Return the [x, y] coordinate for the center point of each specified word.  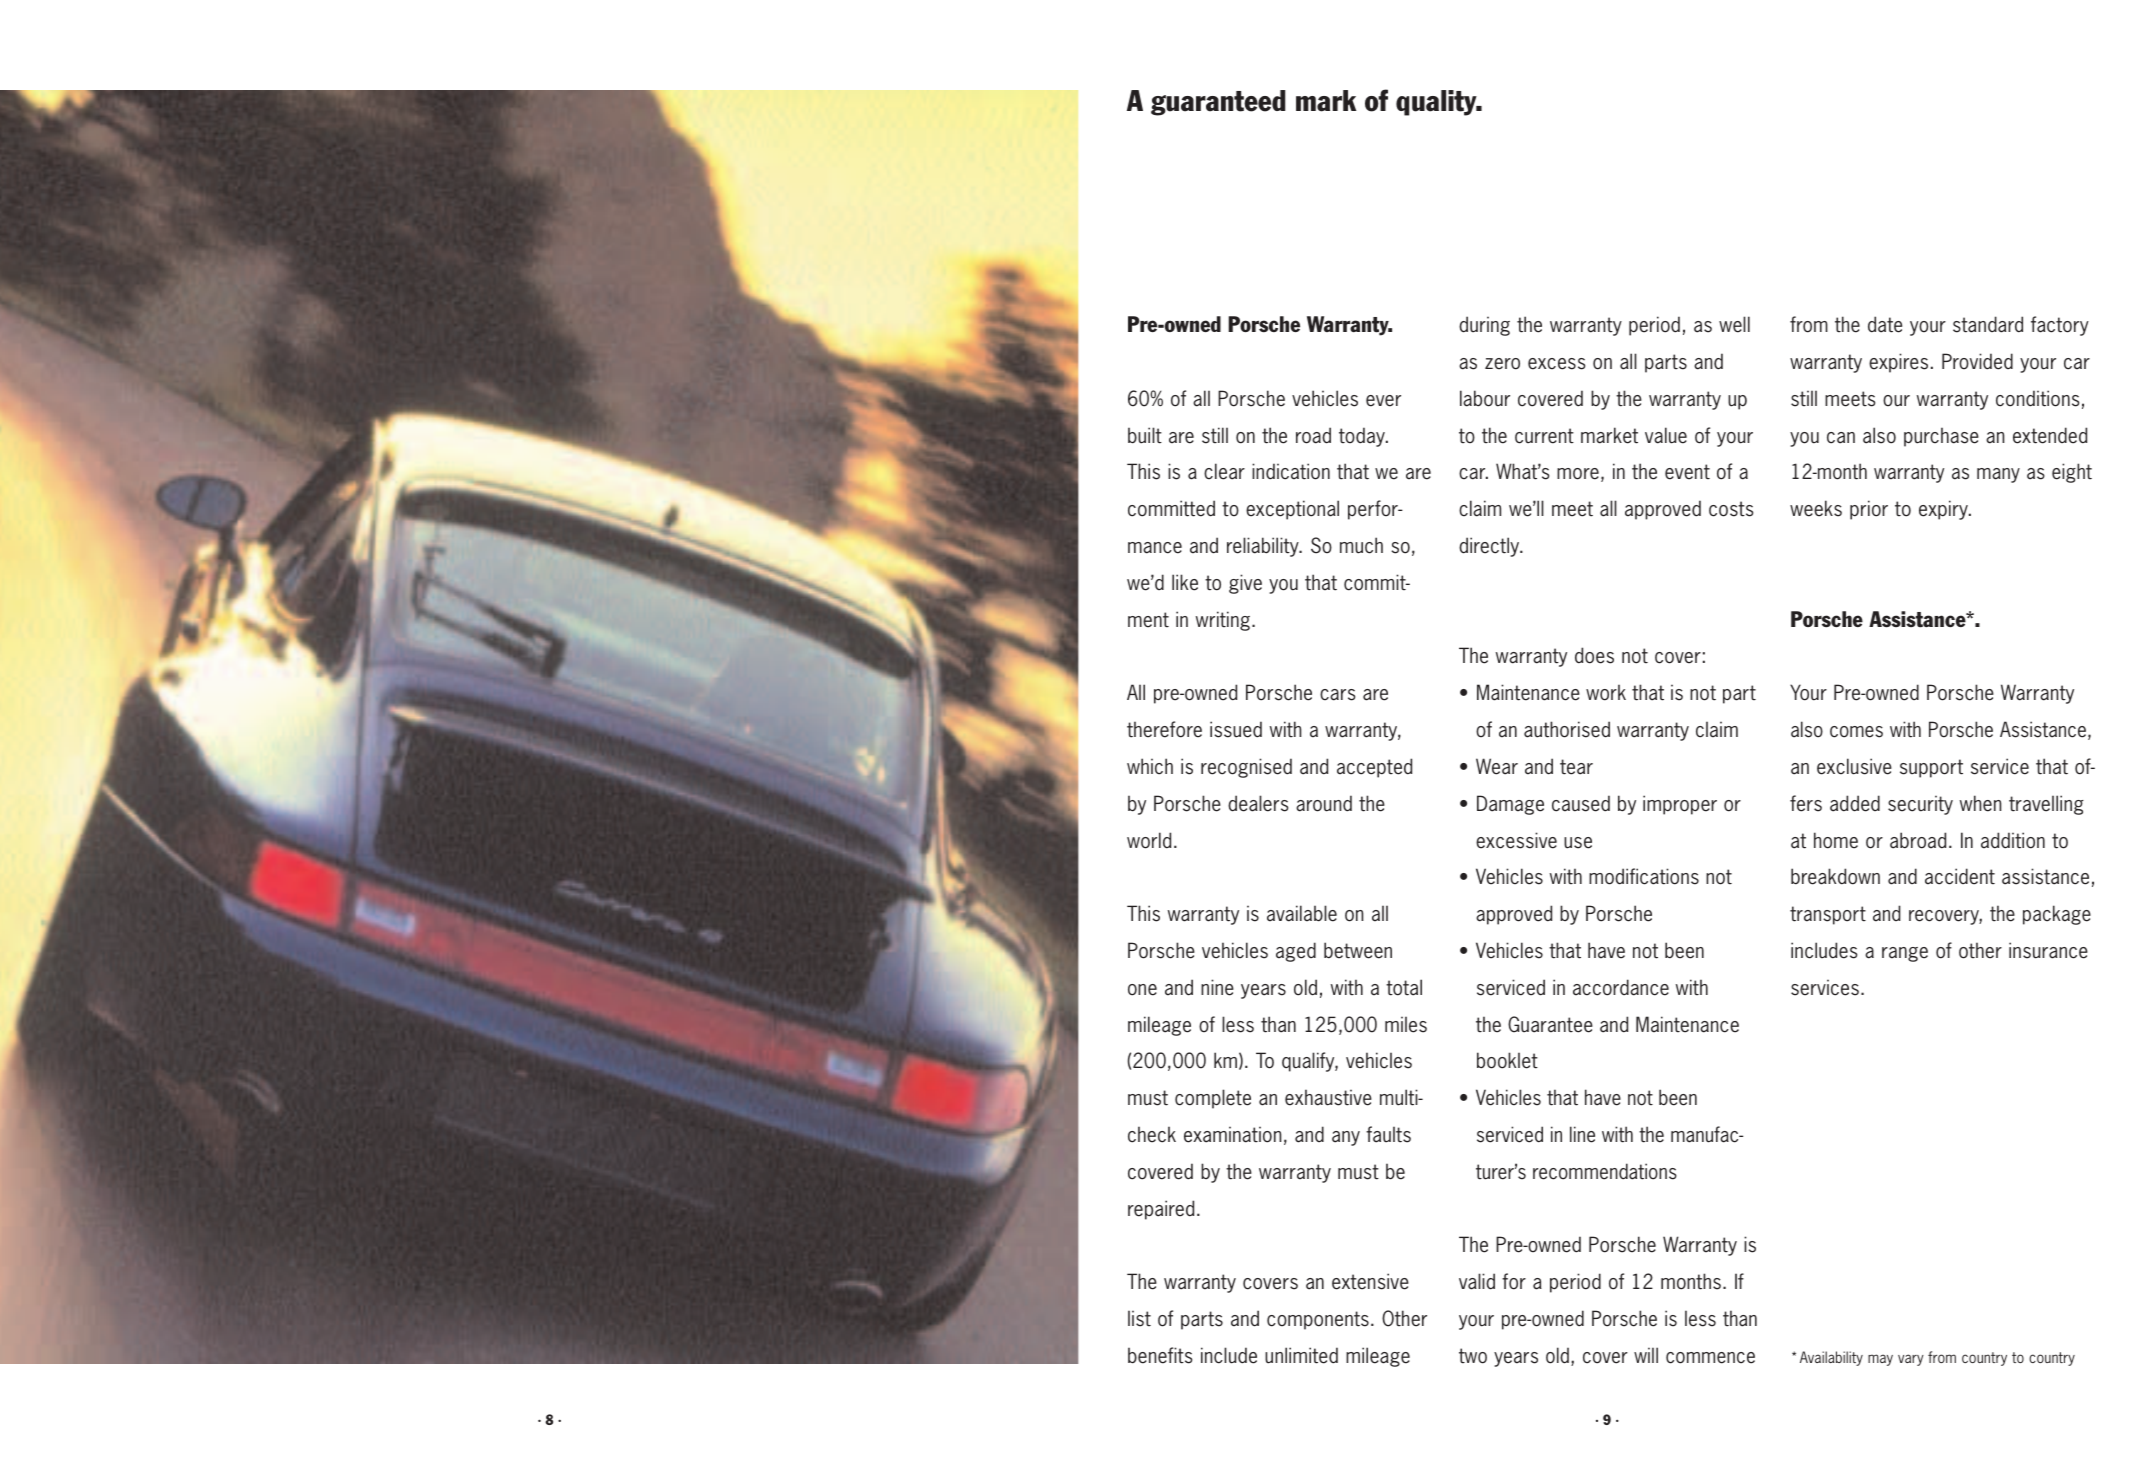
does [1594, 655]
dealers [1258, 803]
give [1245, 584]
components [1318, 1320]
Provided [1977, 361]
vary [1911, 1360]
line [1582, 1134]
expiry [1944, 510]
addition [2013, 840]
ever [1383, 401]
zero [1502, 364]
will [1646, 1355]
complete [1213, 1099]
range [1905, 954]
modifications [1644, 876]
